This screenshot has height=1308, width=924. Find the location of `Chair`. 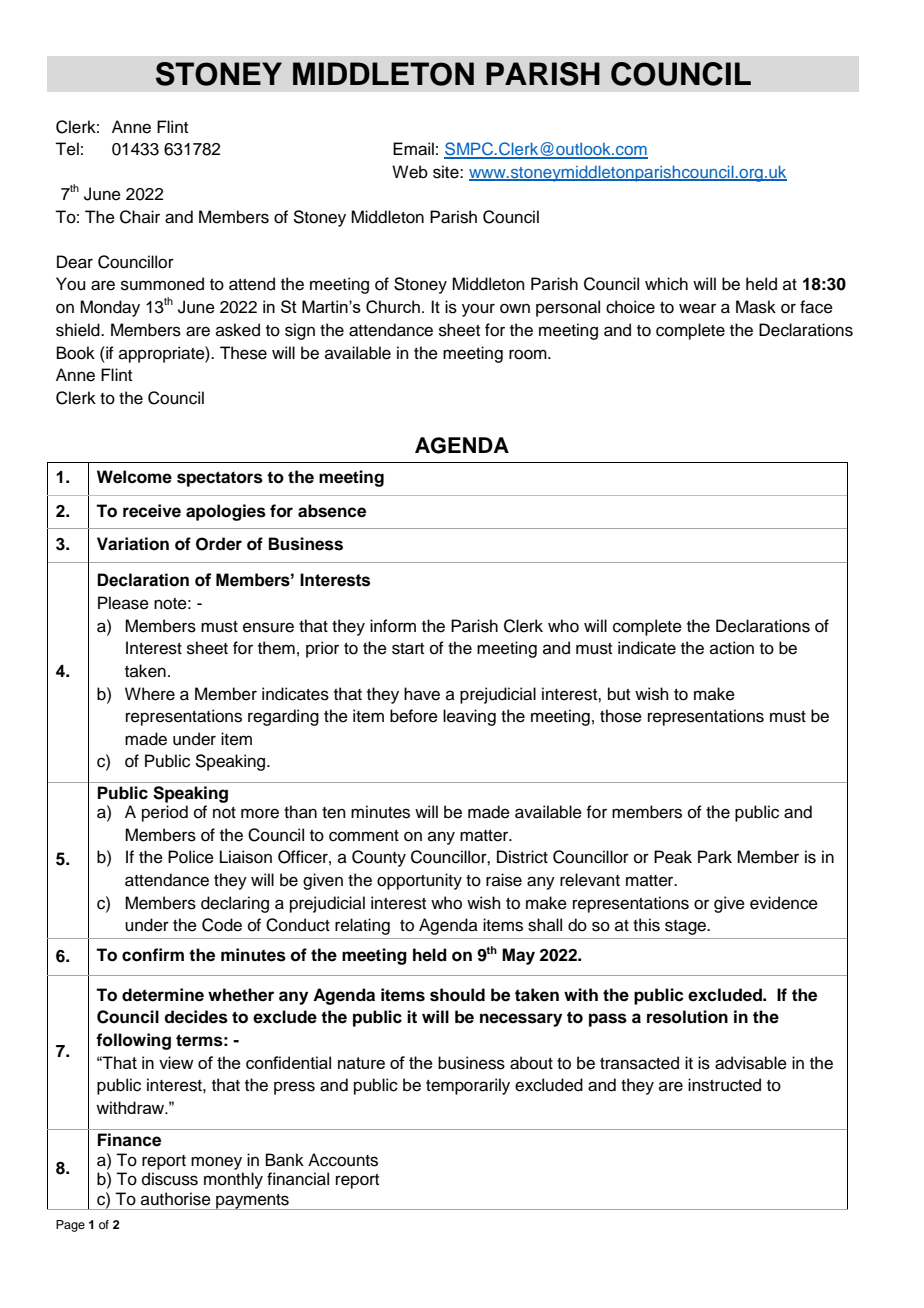

Chair is located at coordinates (140, 217).
